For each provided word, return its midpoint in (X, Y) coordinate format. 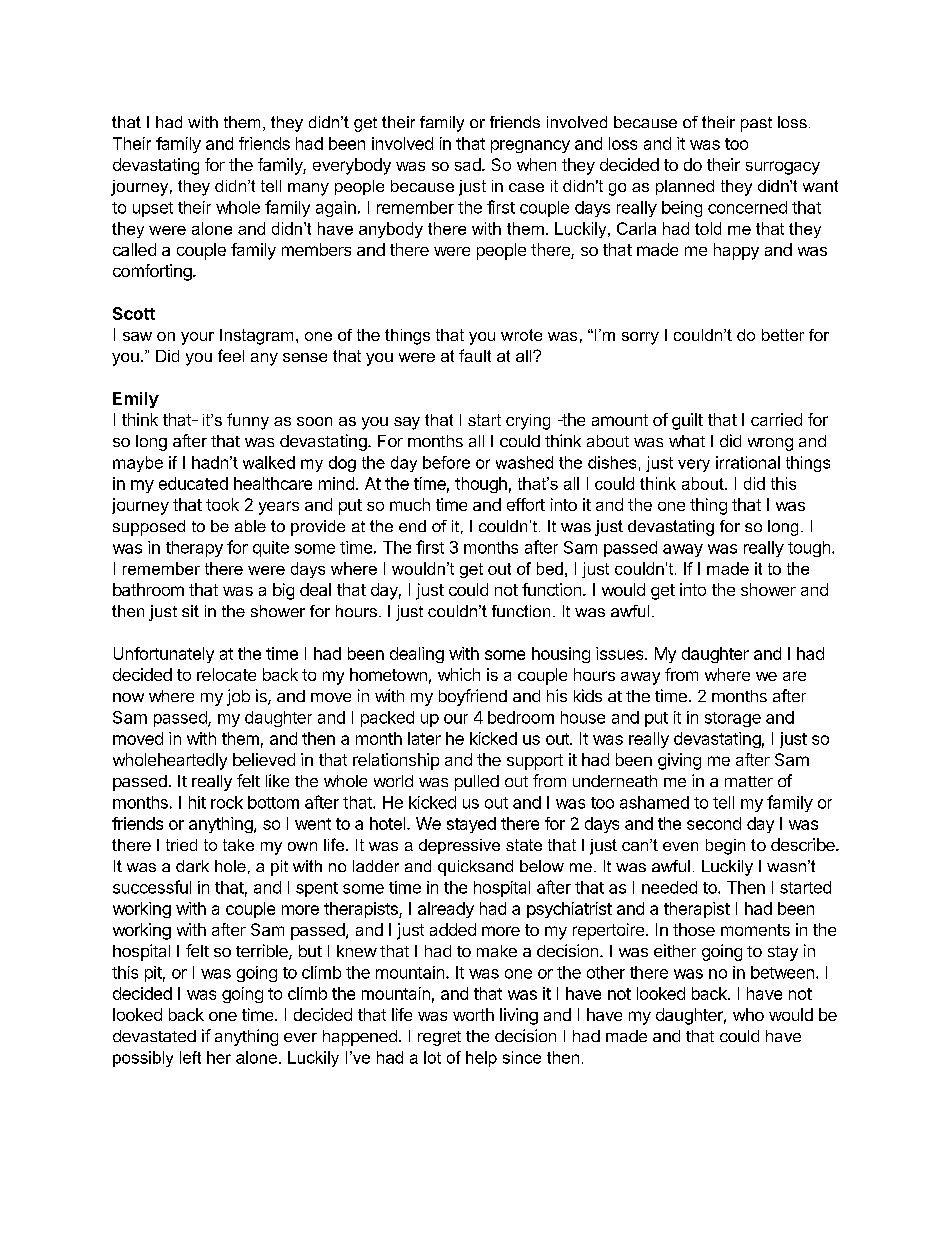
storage (733, 719)
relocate (226, 674)
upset (153, 209)
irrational (748, 462)
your (197, 338)
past (756, 124)
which (459, 674)
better (783, 335)
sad (469, 164)
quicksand (475, 868)
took (222, 504)
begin (725, 847)
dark (192, 866)
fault (475, 355)
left (190, 1057)
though (481, 485)
